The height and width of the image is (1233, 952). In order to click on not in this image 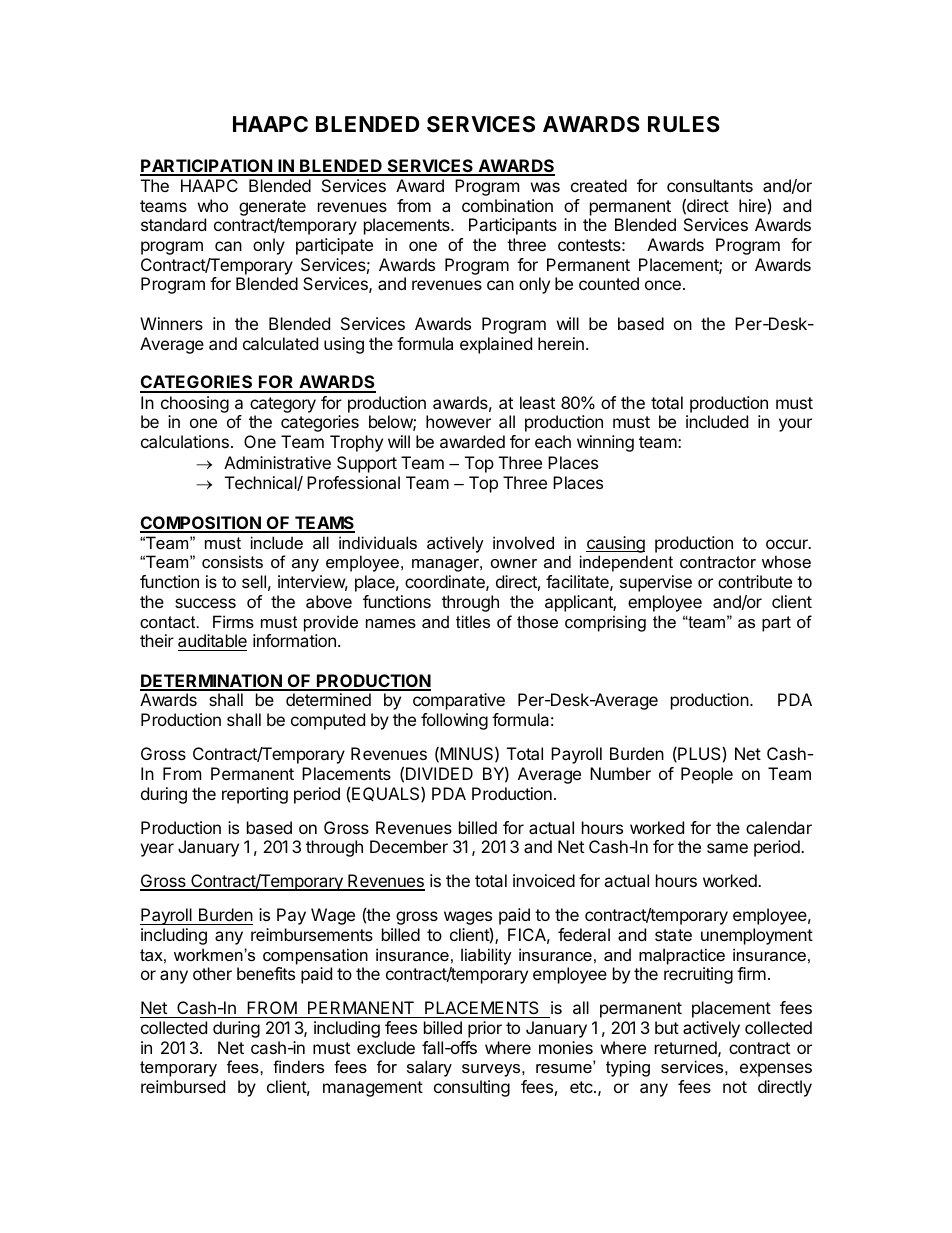, I will do `click(735, 1087)`.
